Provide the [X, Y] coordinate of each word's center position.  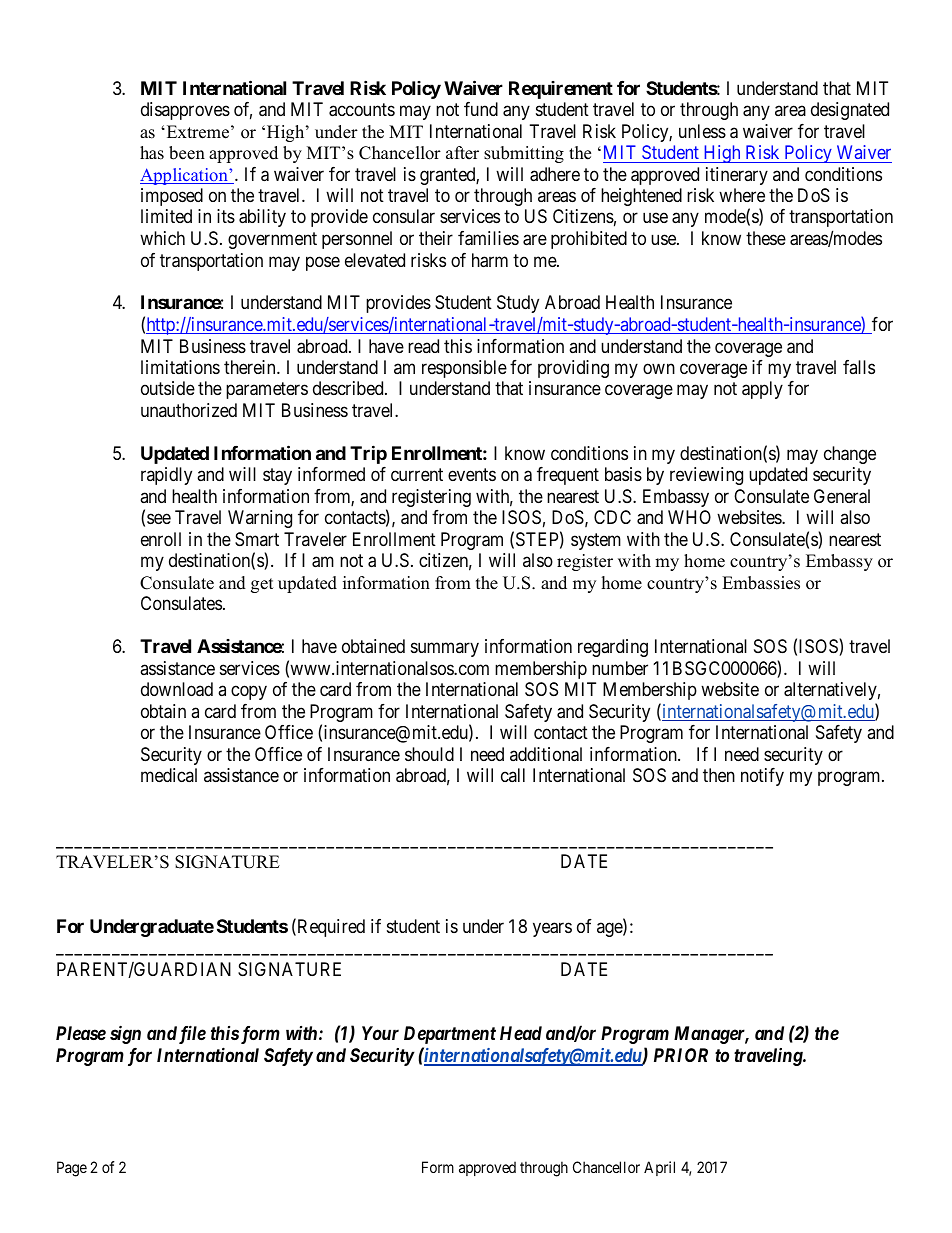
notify [762, 777]
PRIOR [681, 1055]
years [552, 929]
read [423, 346]
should [429, 754]
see [159, 519]
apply [762, 390]
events [472, 475]
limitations [180, 367]
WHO [689, 517]
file [192, 1034]
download [177, 689]
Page [72, 1169]
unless [702, 131]
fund [481, 109]
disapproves [185, 111]
